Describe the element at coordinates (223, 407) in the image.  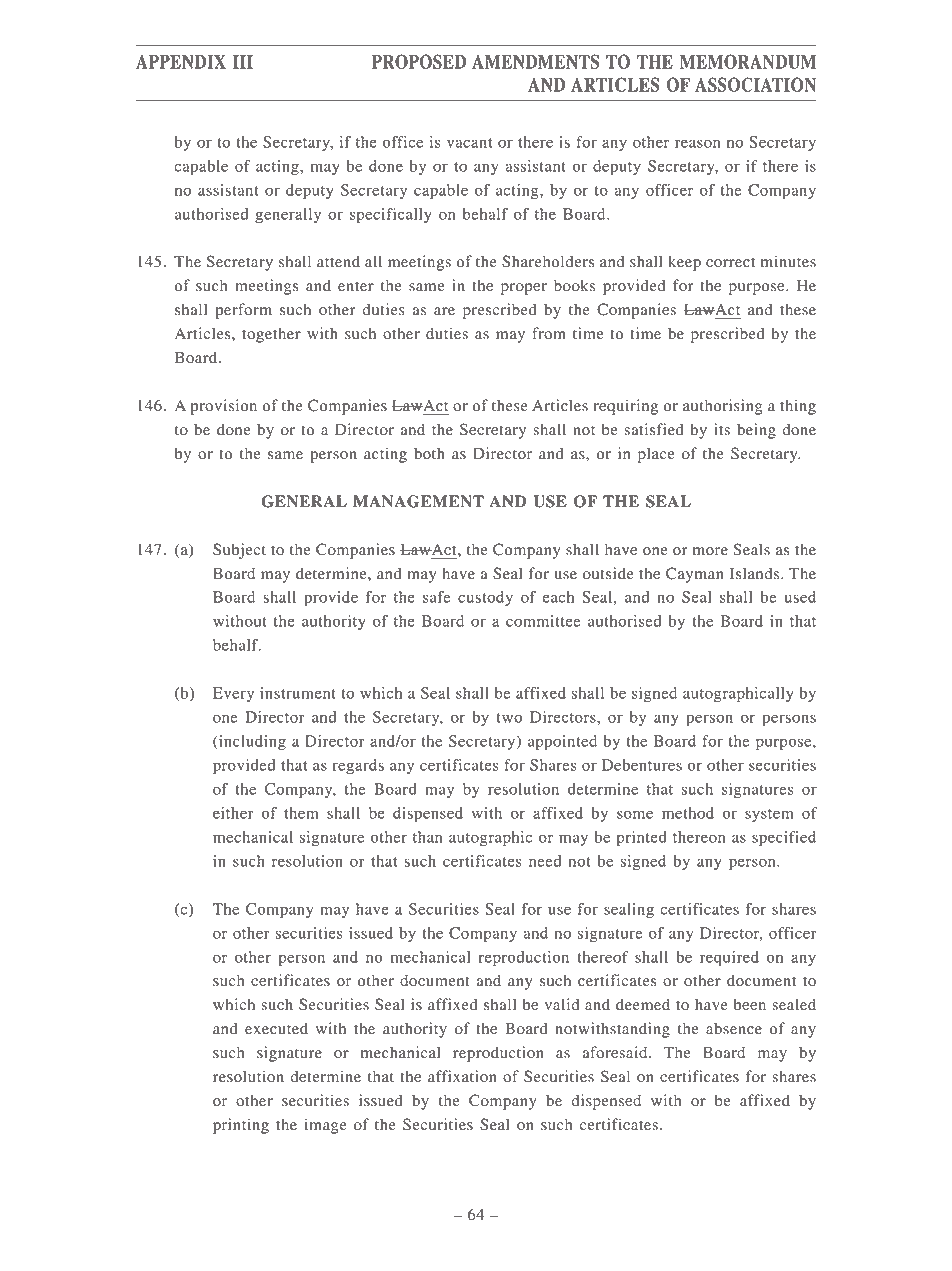
I see `provision` at that location.
